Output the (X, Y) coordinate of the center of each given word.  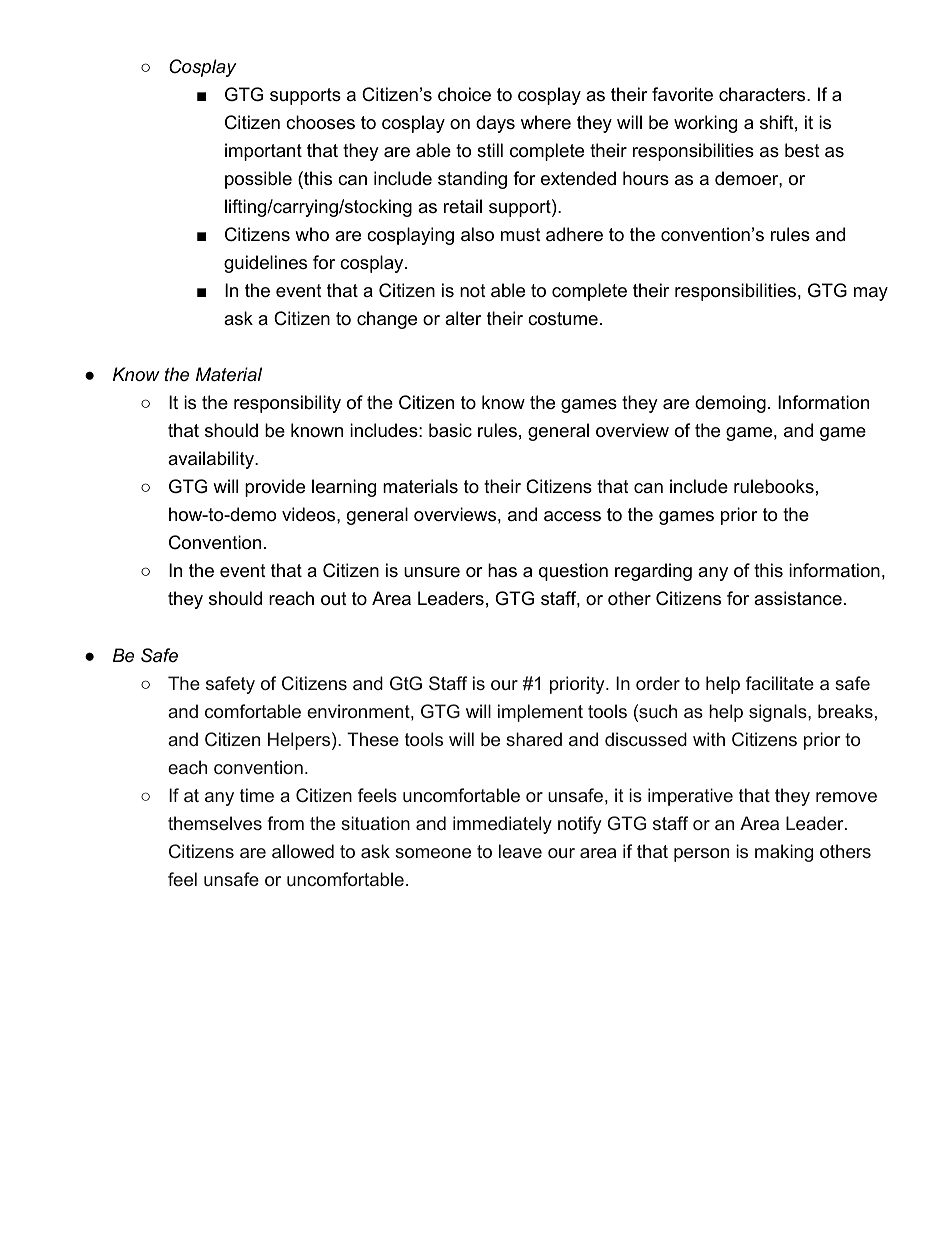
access (572, 516)
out (334, 599)
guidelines (265, 264)
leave (520, 851)
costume (563, 319)
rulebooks (774, 486)
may (871, 294)
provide (275, 488)
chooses (320, 122)
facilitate (780, 683)
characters (762, 94)
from (285, 823)
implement (540, 713)
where (546, 122)
